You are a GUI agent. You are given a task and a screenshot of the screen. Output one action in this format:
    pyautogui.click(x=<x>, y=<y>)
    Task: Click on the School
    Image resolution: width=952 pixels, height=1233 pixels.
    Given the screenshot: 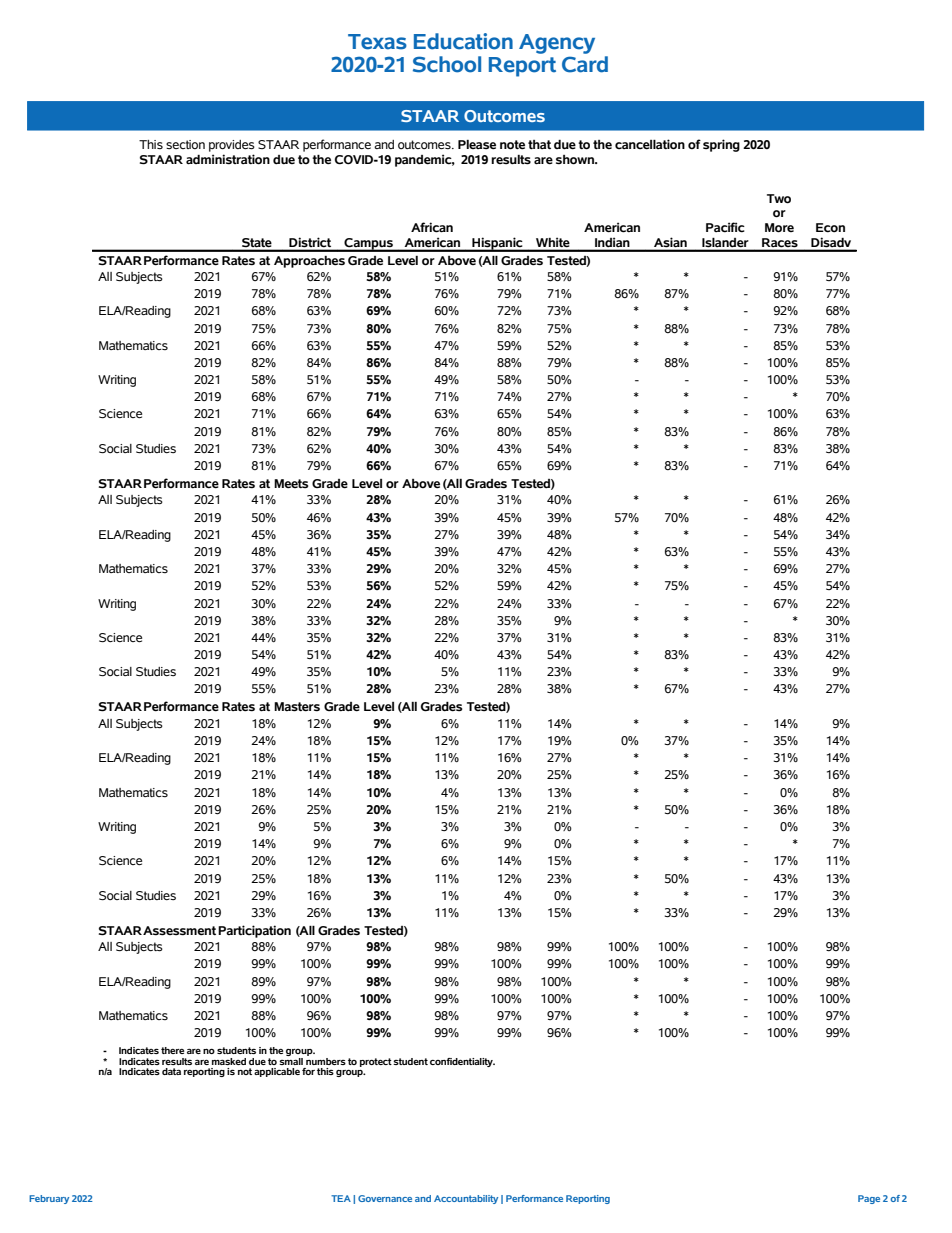 What is the action you would take?
    pyautogui.click(x=447, y=64)
